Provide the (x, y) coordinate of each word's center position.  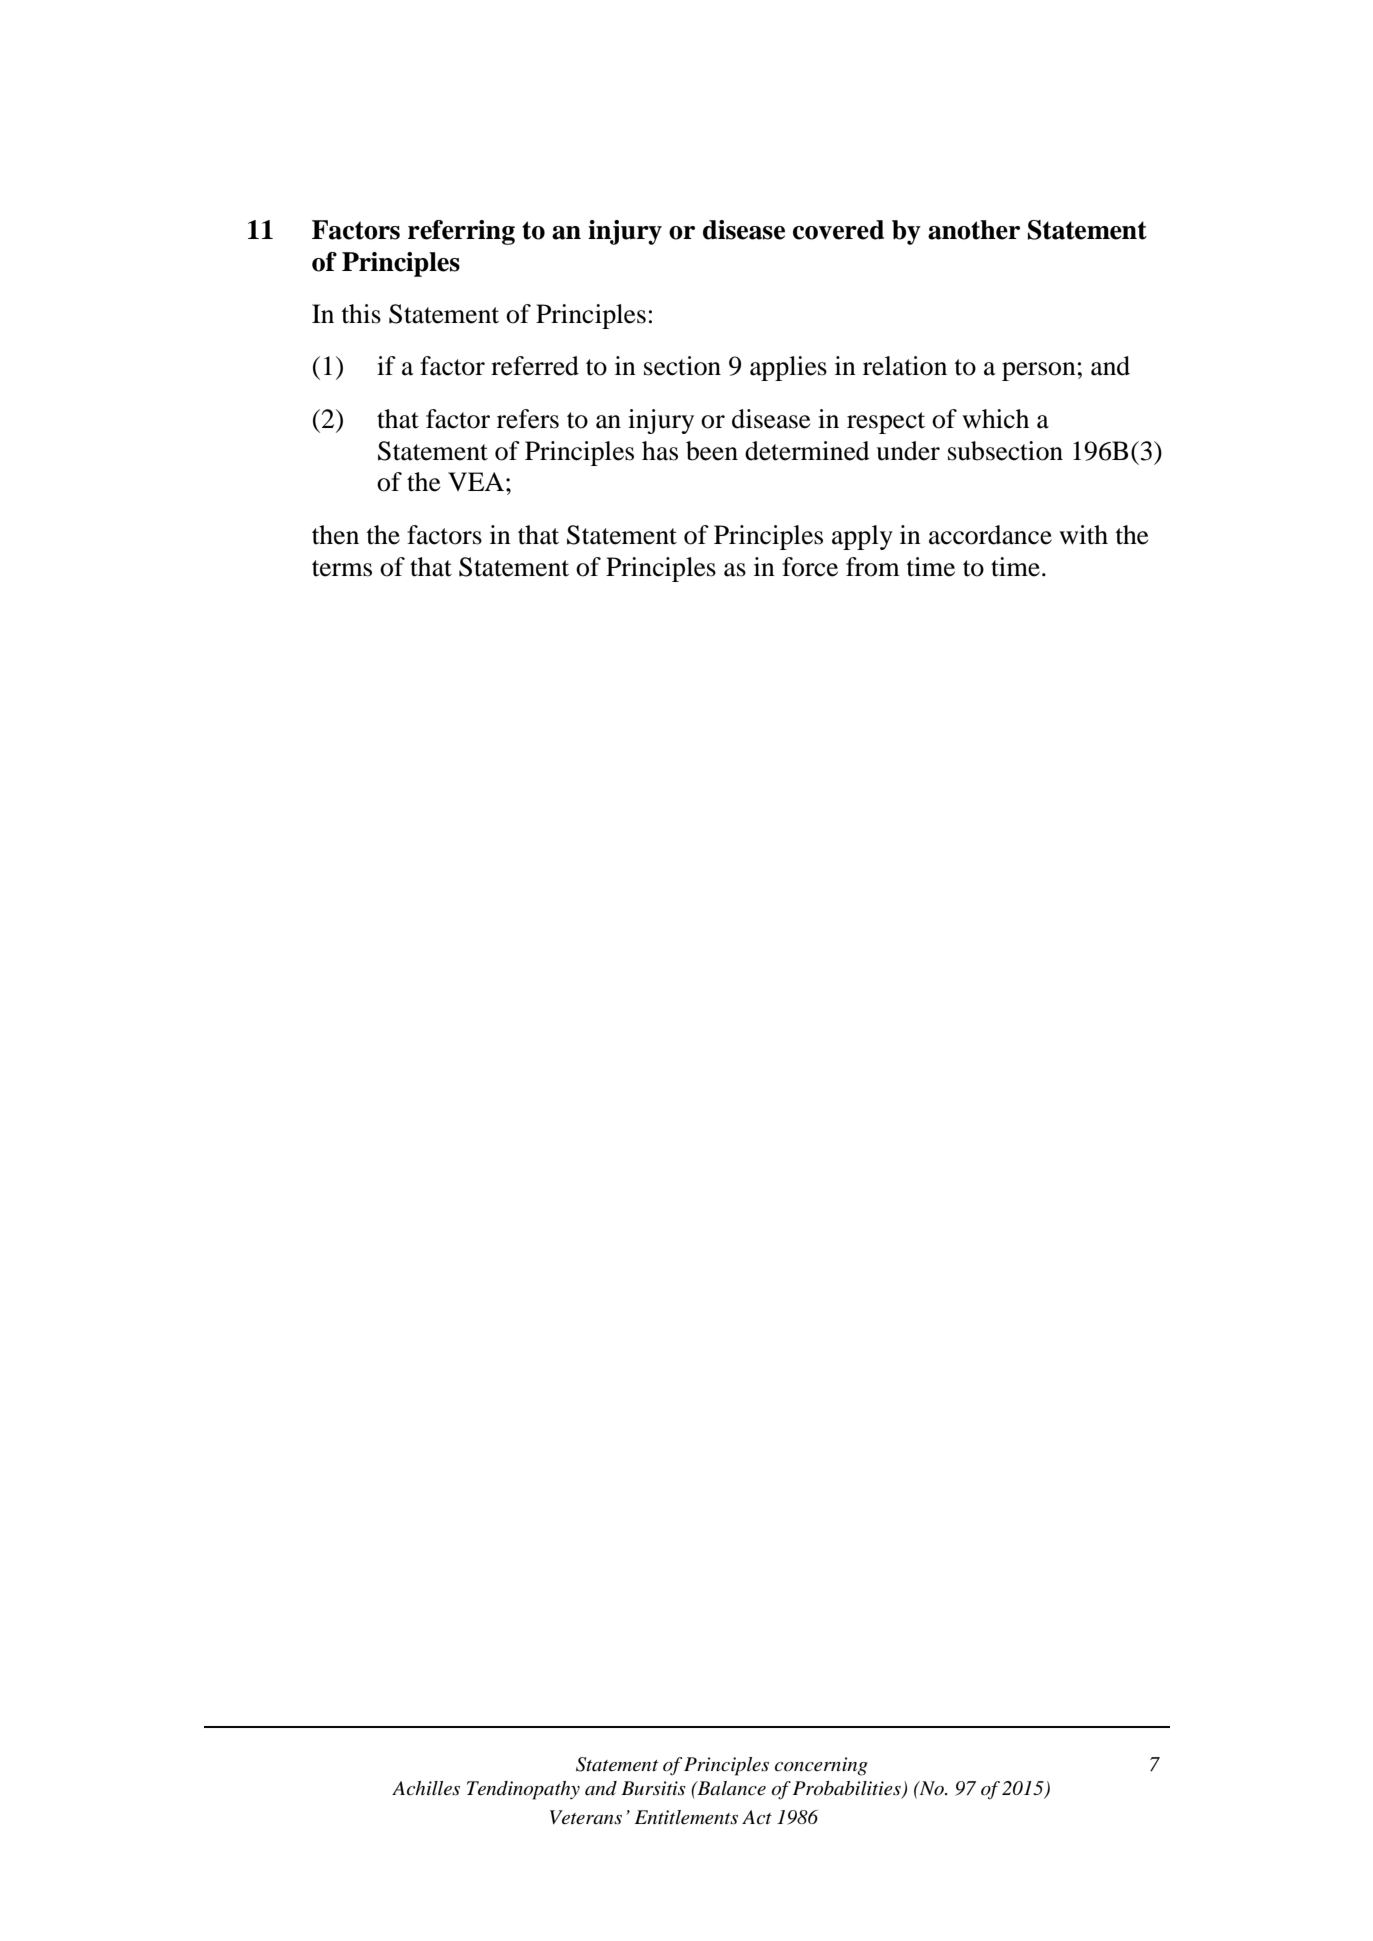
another (974, 230)
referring (461, 232)
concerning (821, 1766)
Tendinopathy (523, 1790)
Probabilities (848, 1789)
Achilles (426, 1788)
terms (342, 568)
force (810, 567)
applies (788, 368)
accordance (990, 535)
